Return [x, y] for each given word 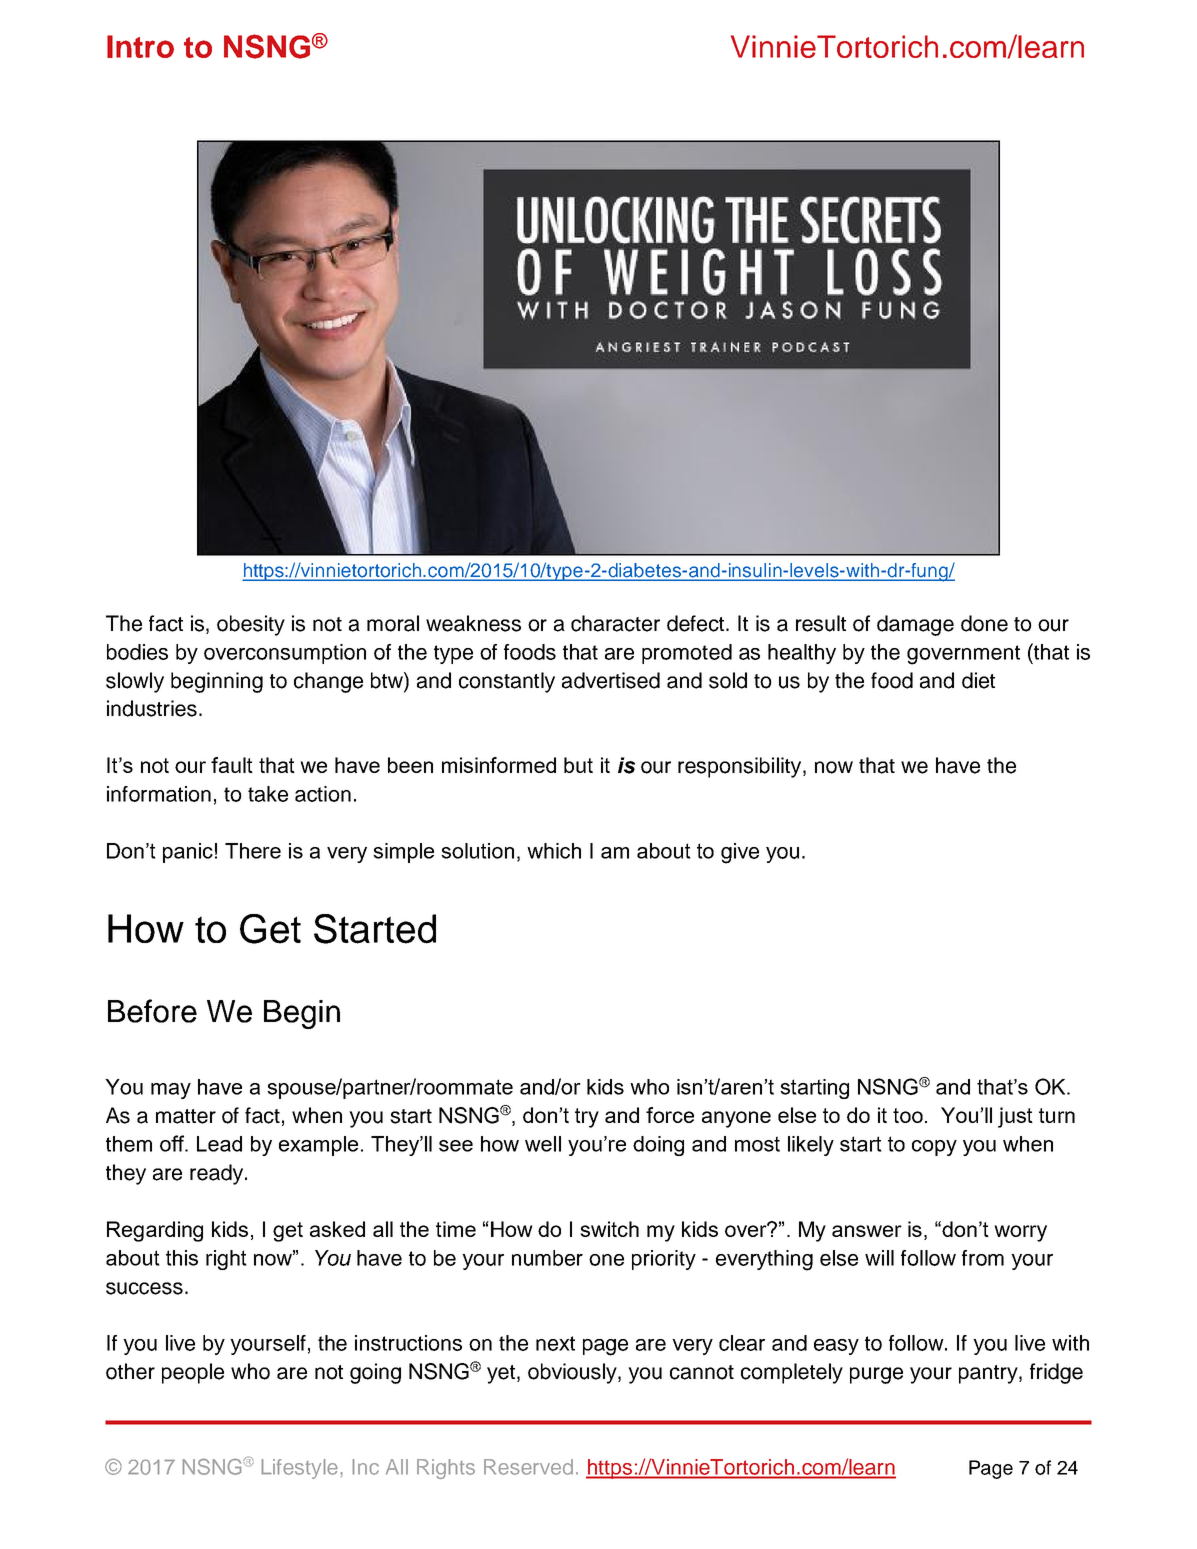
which [554, 851]
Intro [140, 46]
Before [152, 1011]
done [984, 623]
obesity [251, 625]
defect [697, 623]
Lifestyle [299, 1469]
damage [915, 625]
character [615, 623]
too [908, 1115]
